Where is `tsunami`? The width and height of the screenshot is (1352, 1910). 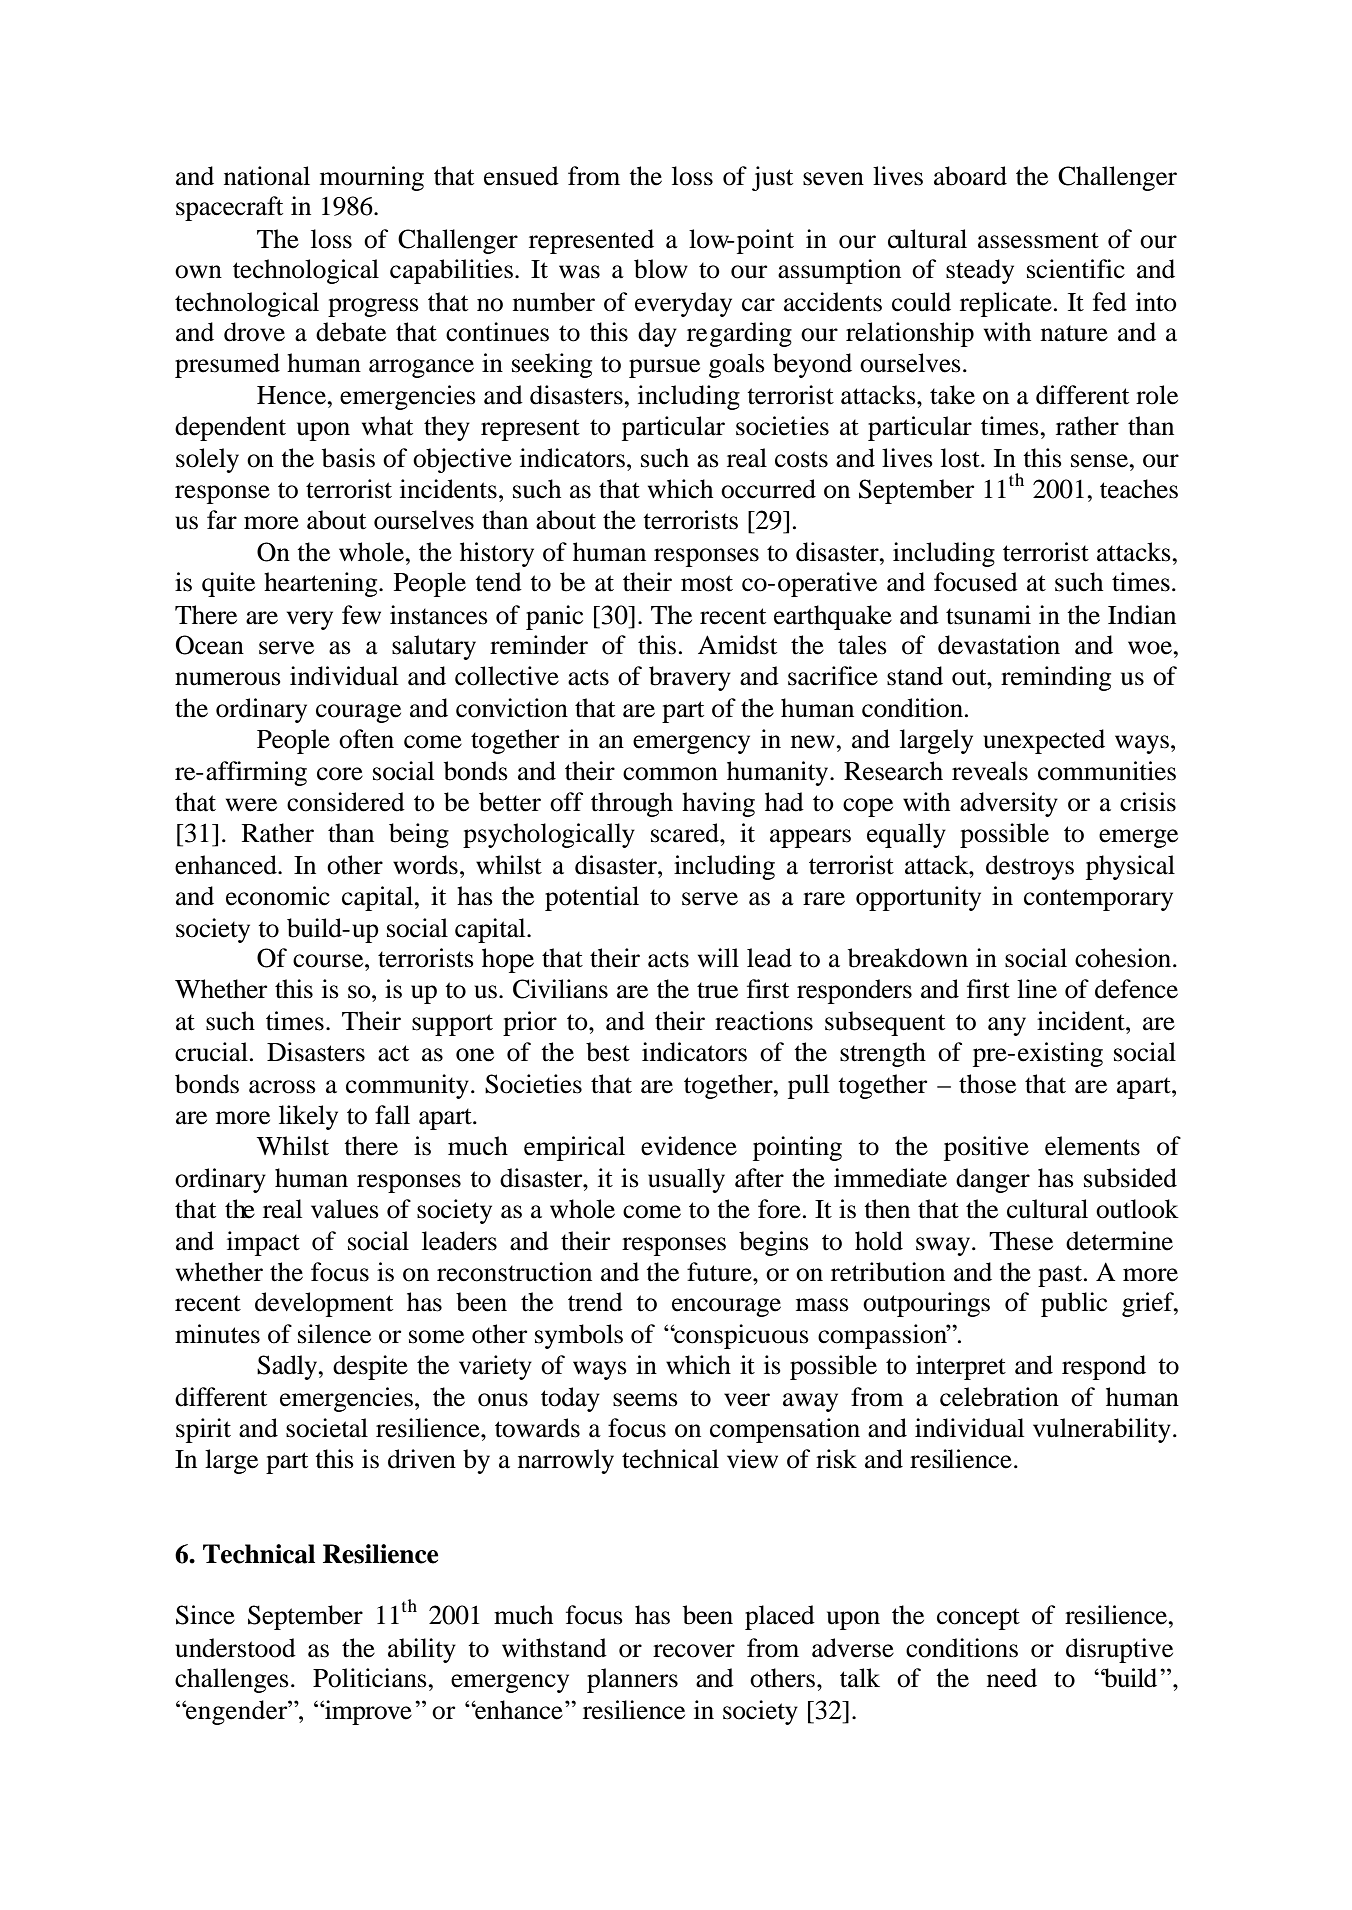 tsunami is located at coordinates (988, 615).
